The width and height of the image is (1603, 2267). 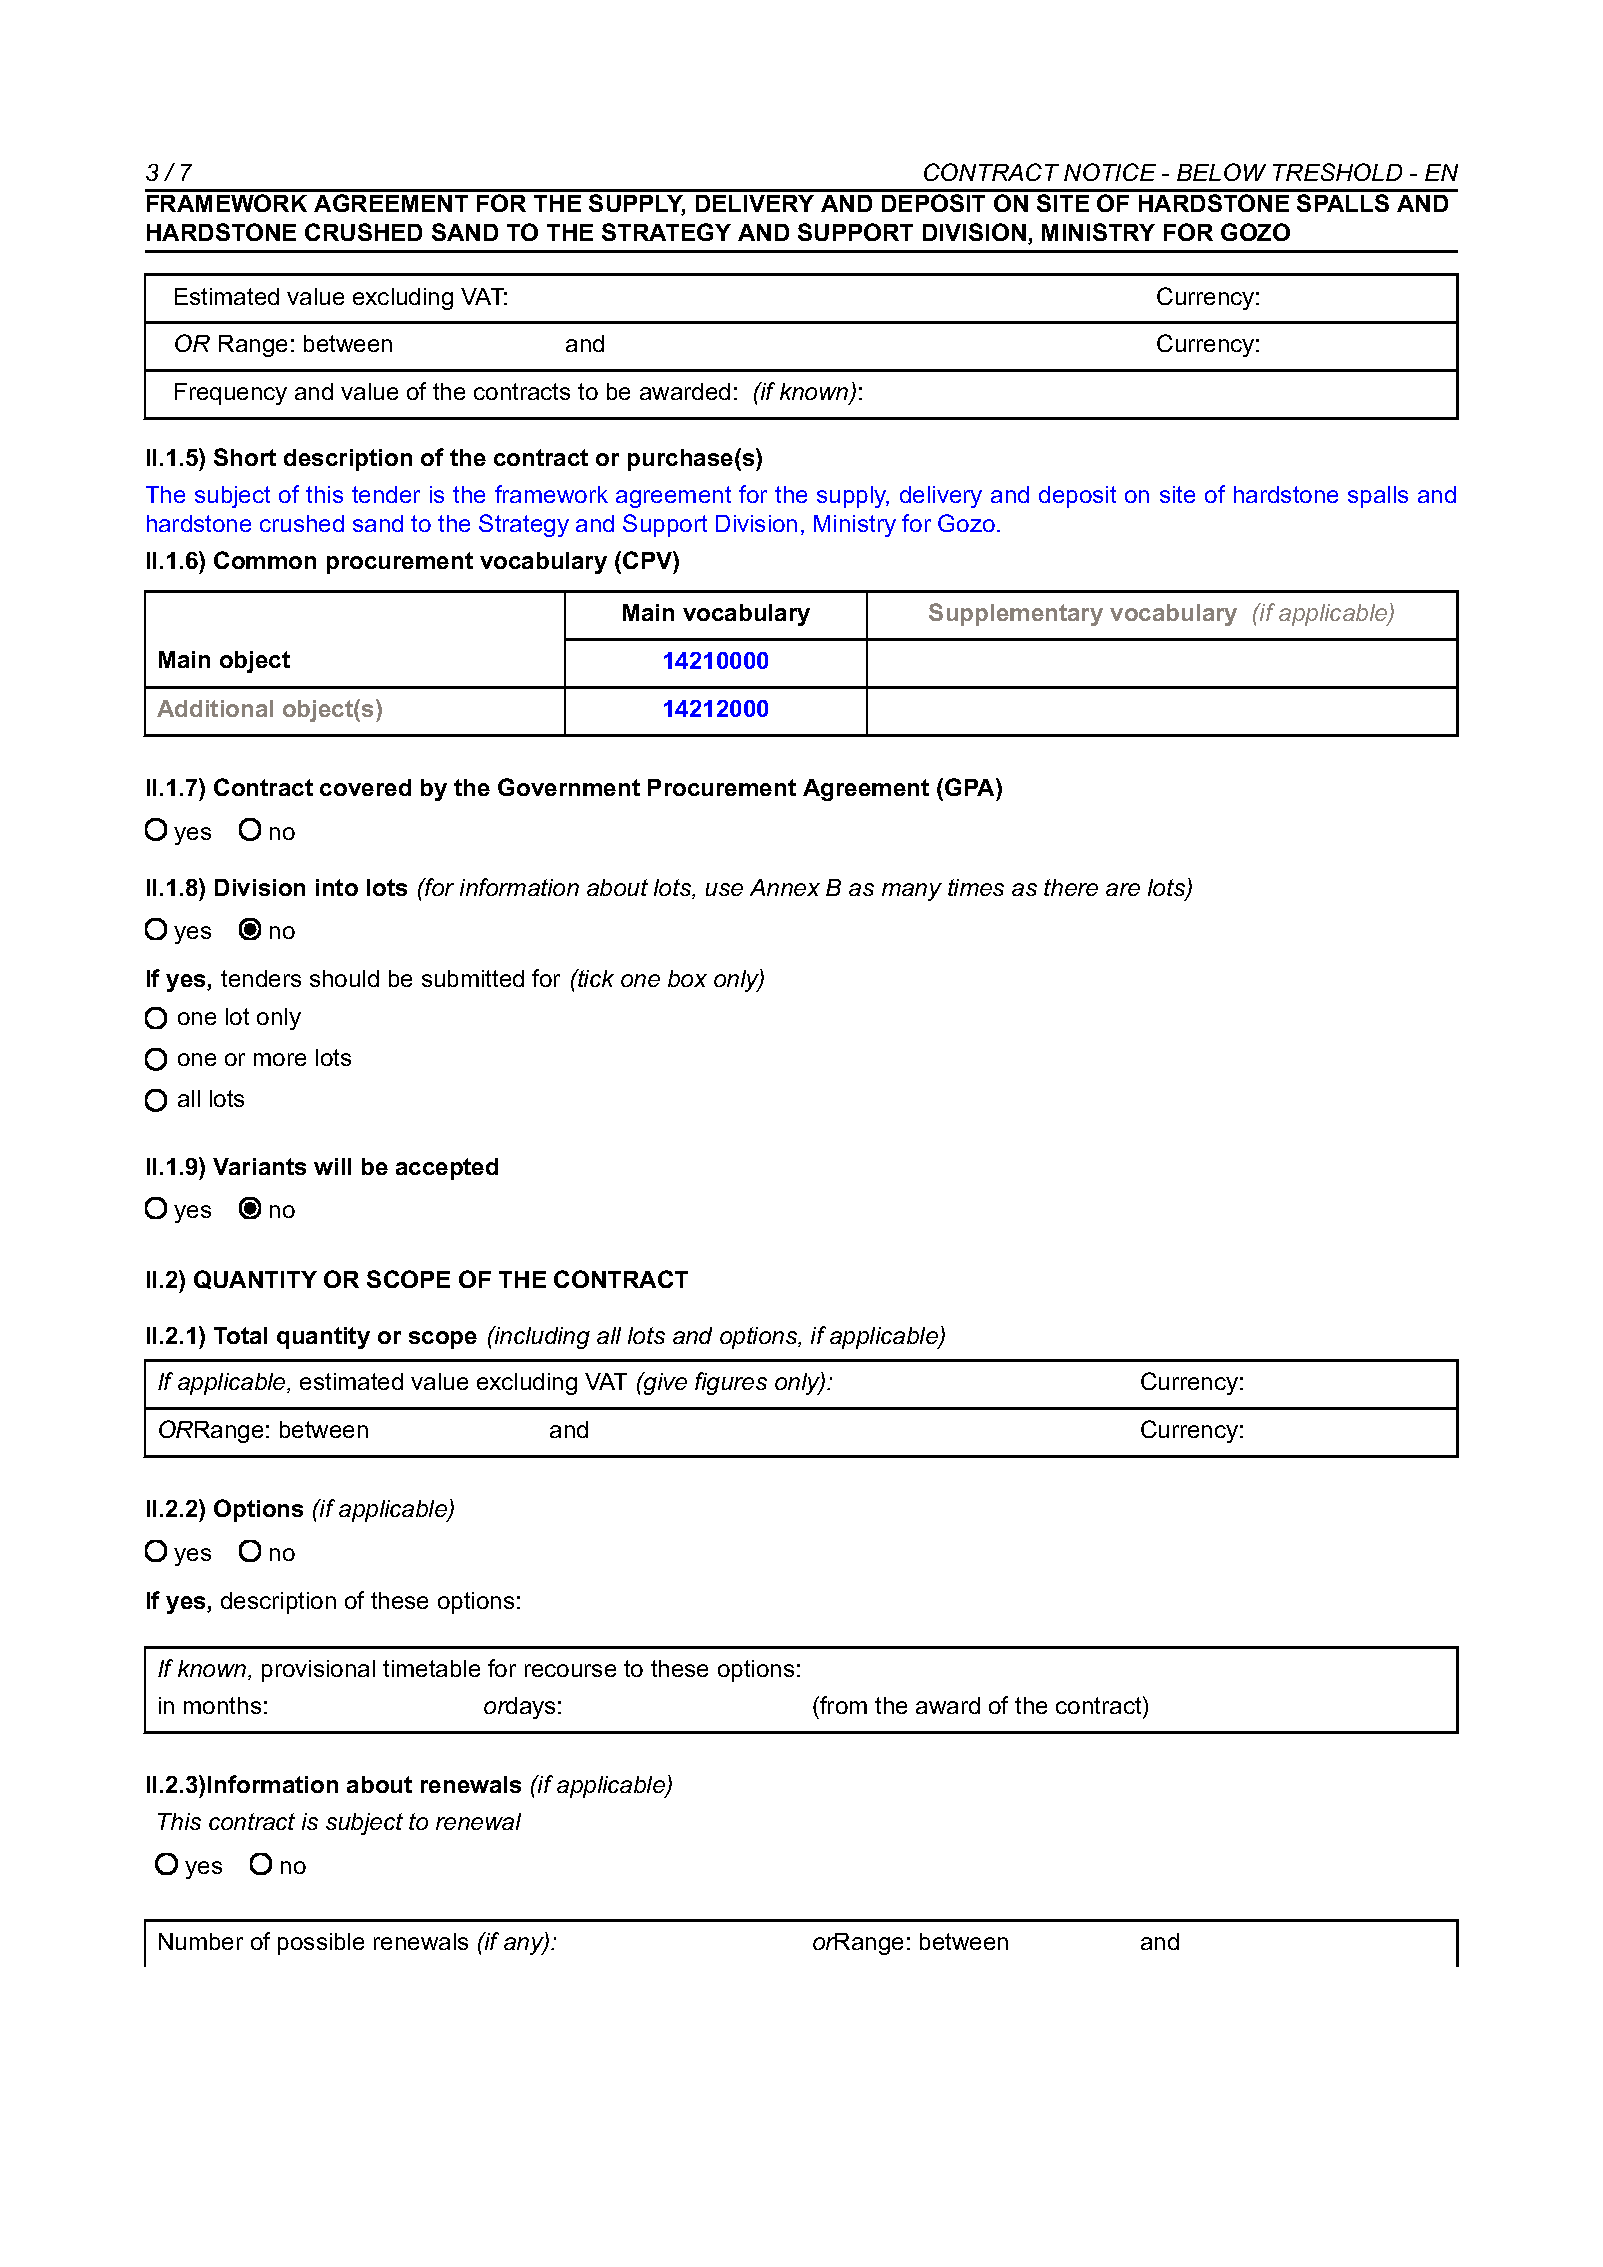 I want to click on give, so click(x=664, y=1383).
